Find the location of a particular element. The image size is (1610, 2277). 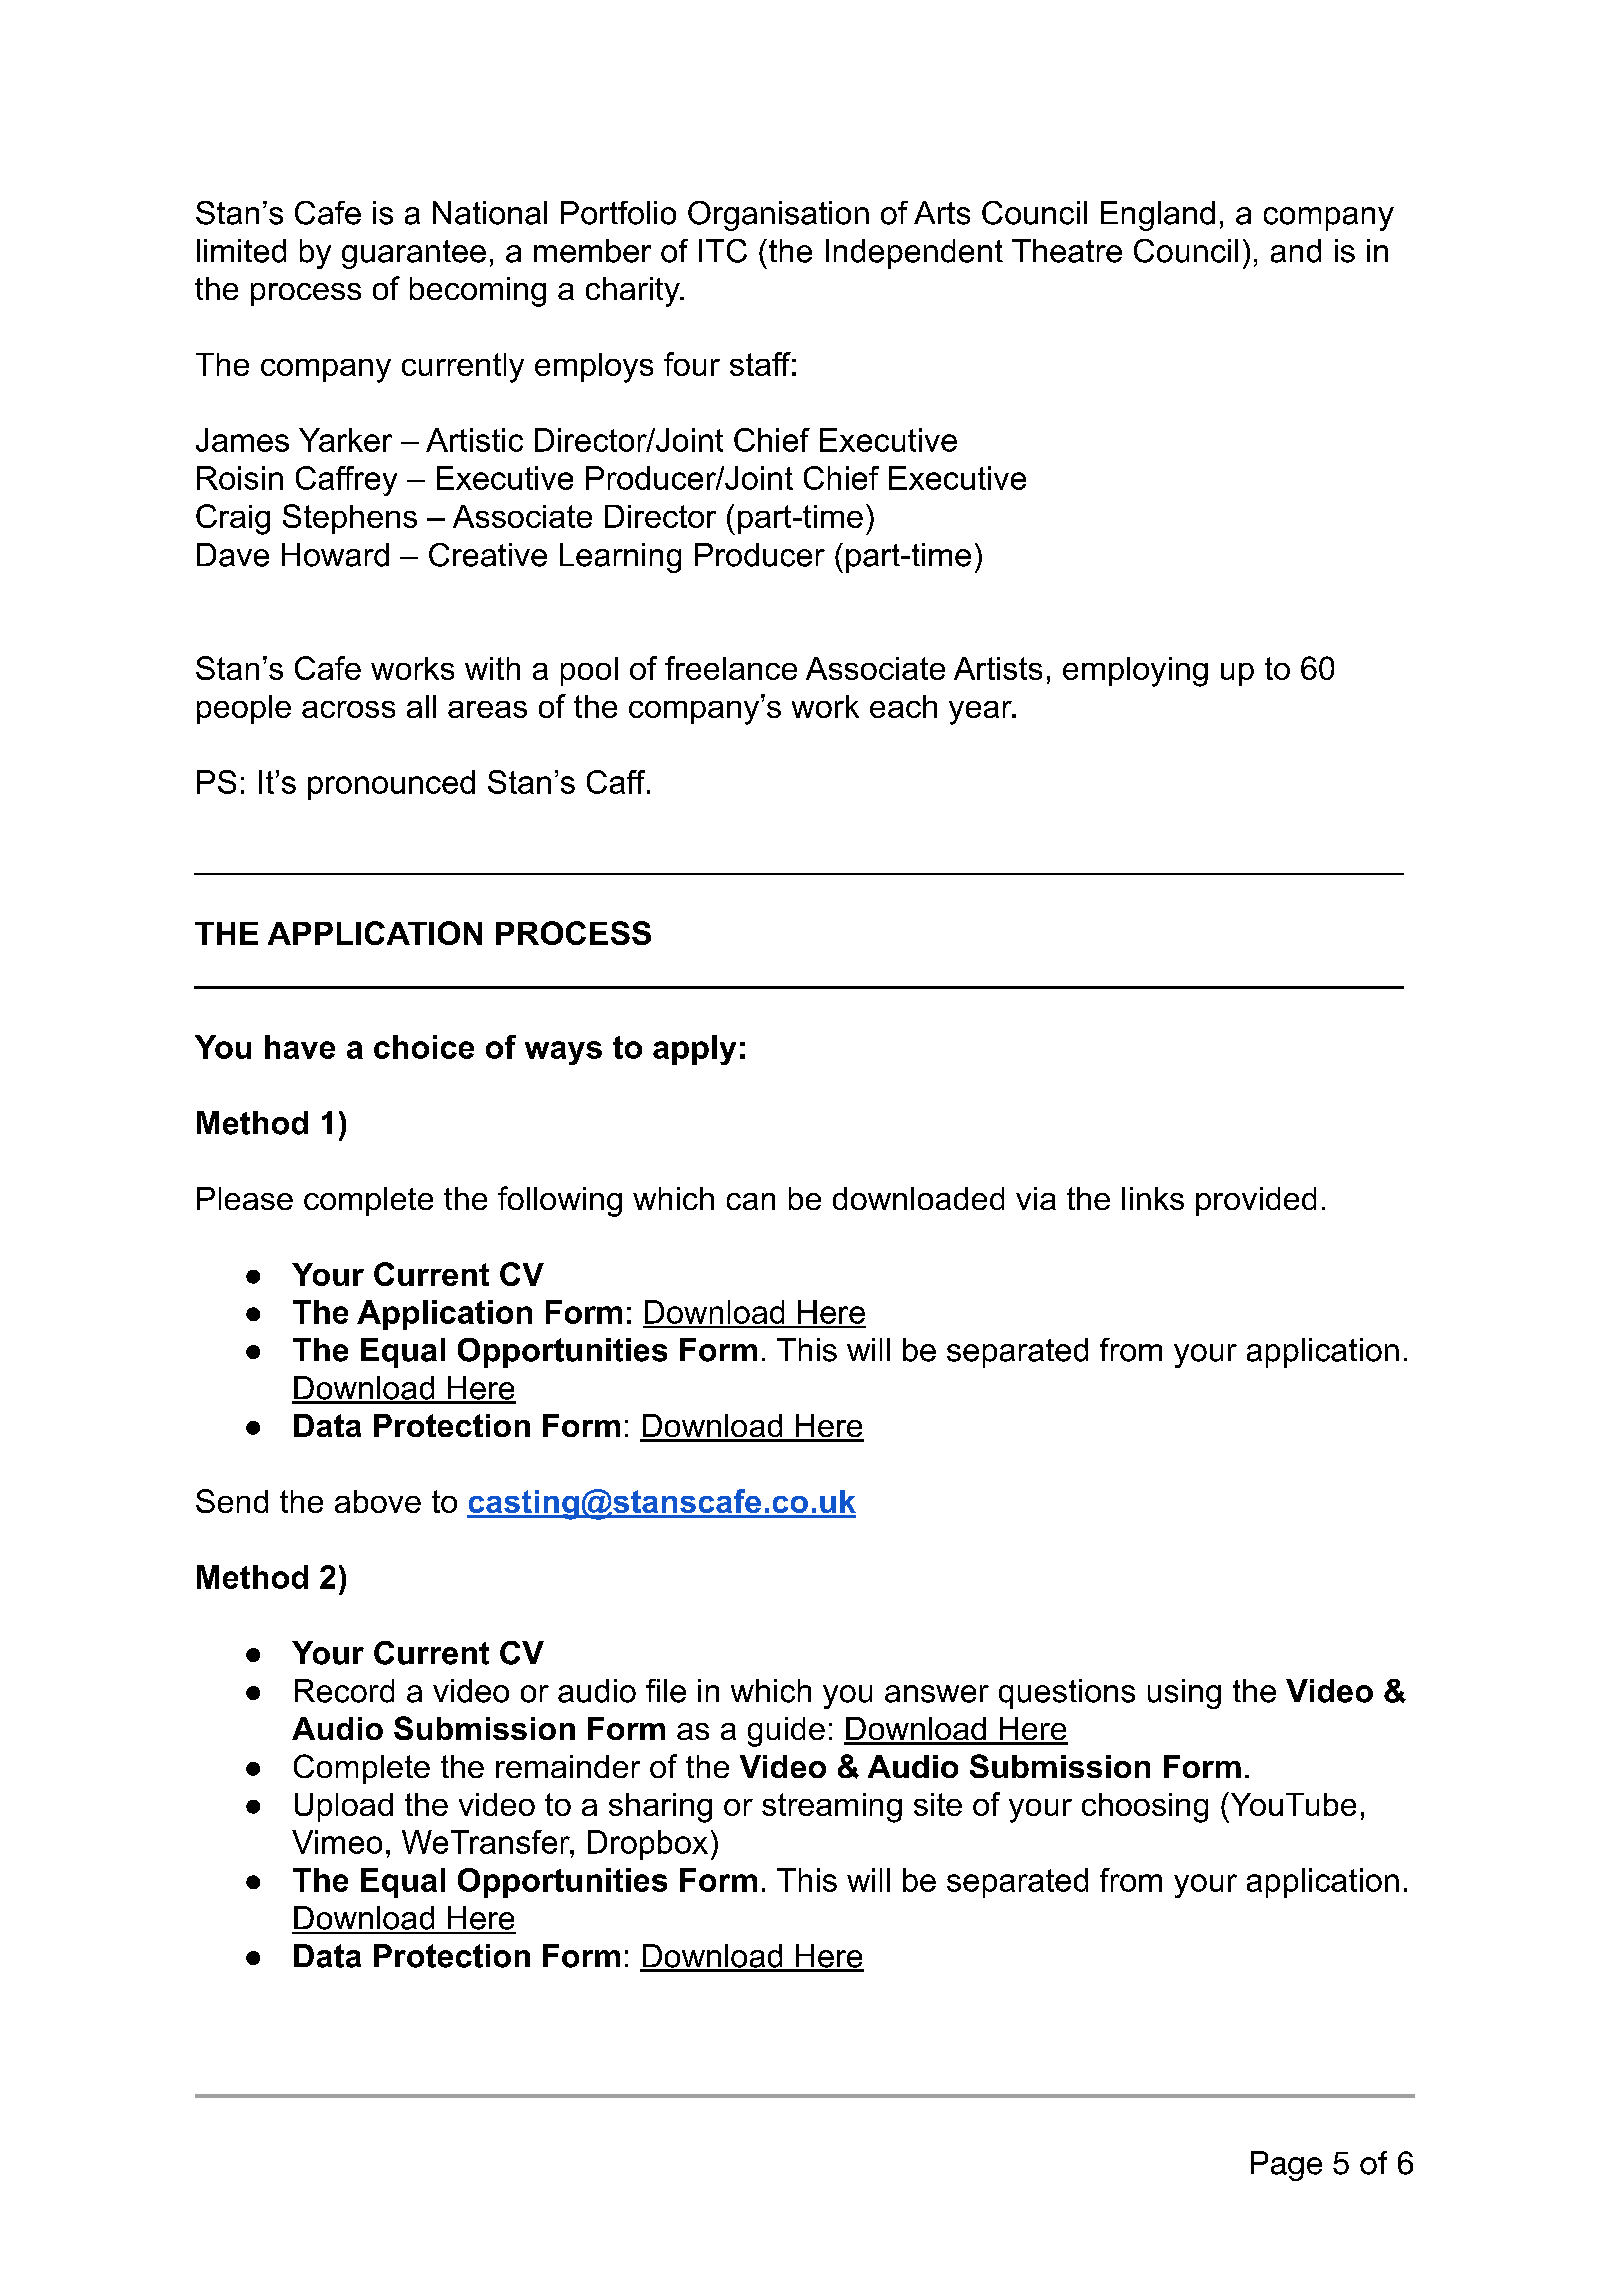

Vimeo is located at coordinates (337, 1842).
